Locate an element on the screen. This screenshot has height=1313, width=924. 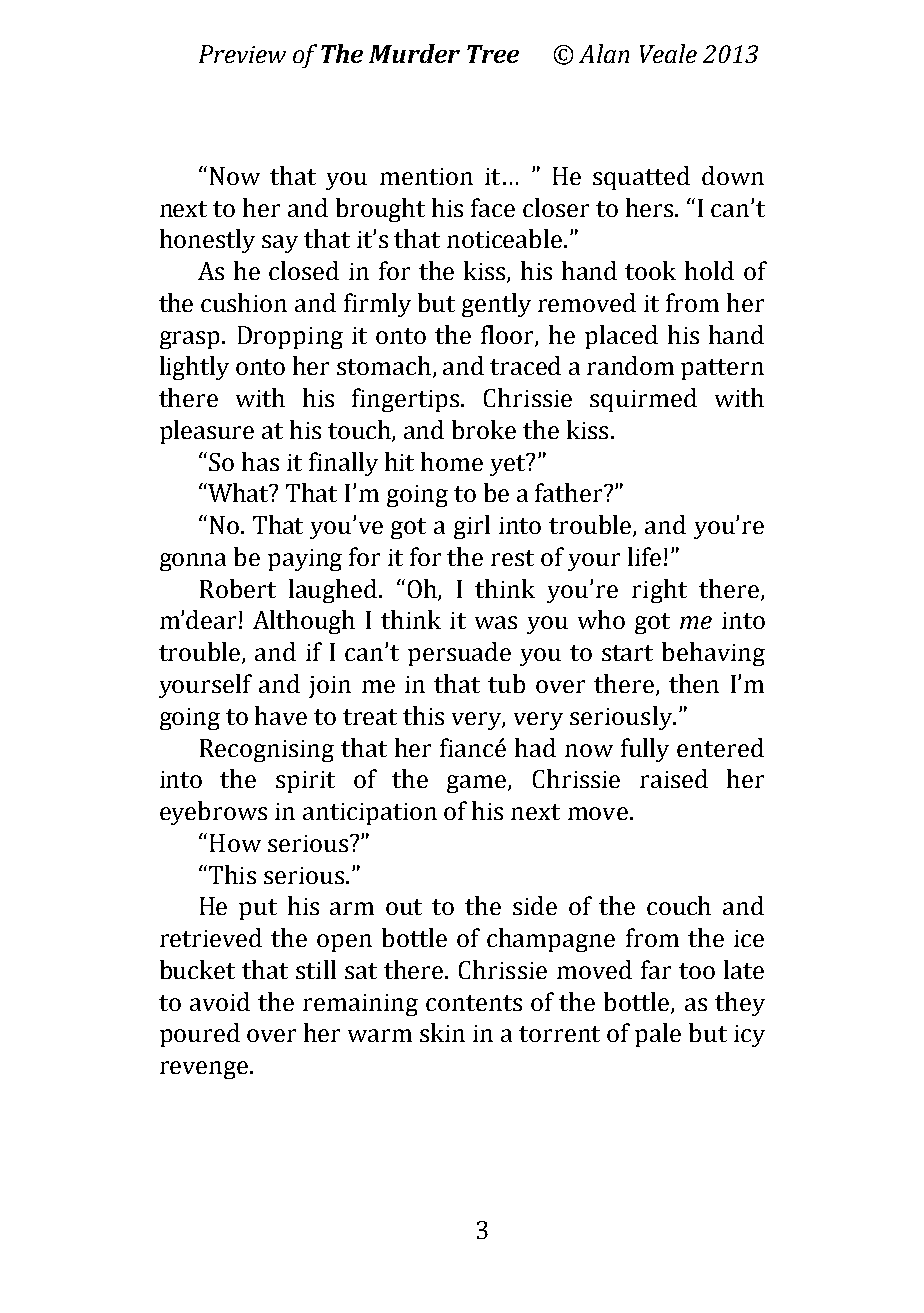
Dropping is located at coordinates (290, 337).
